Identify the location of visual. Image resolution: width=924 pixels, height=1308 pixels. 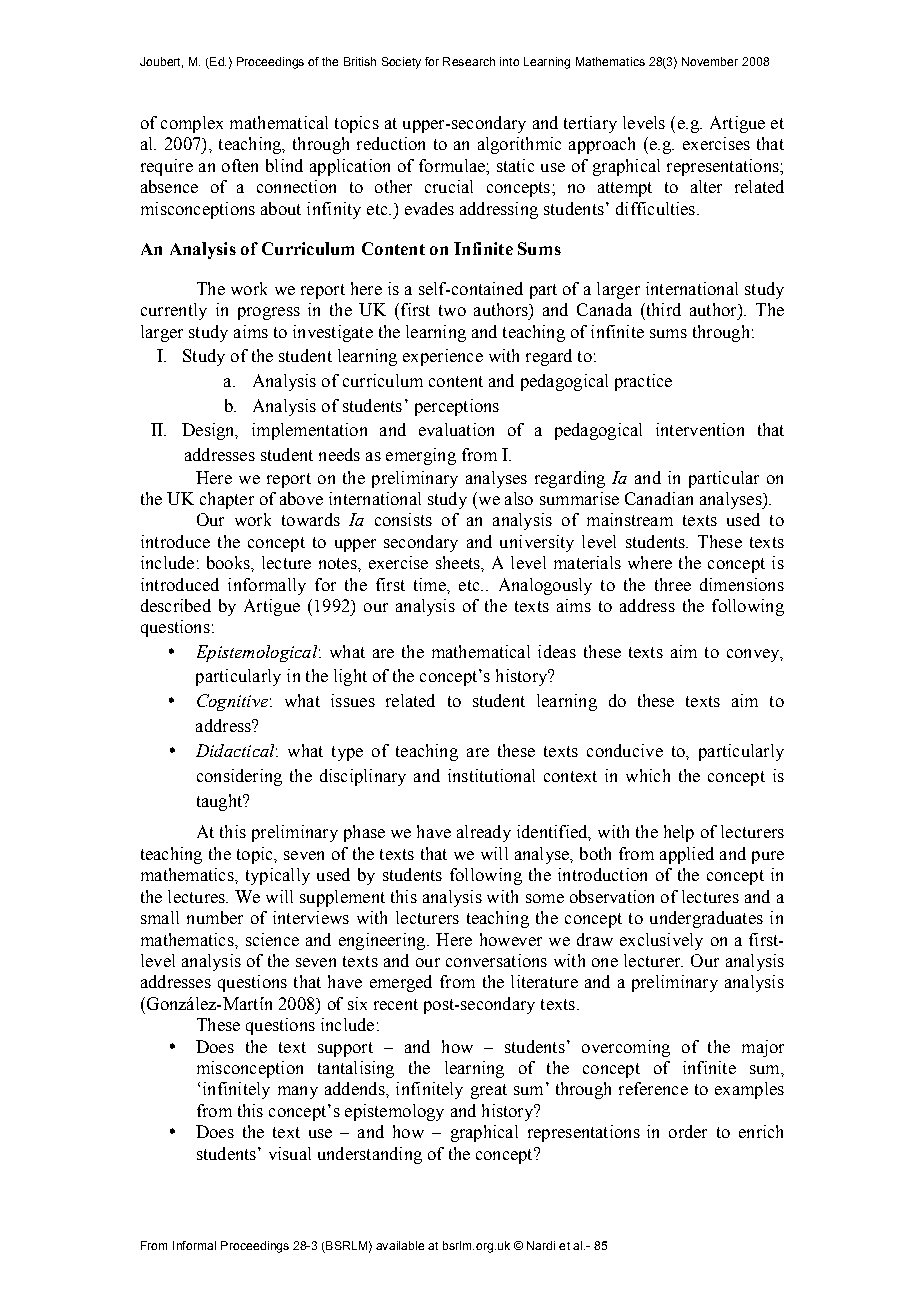
(290, 1153).
